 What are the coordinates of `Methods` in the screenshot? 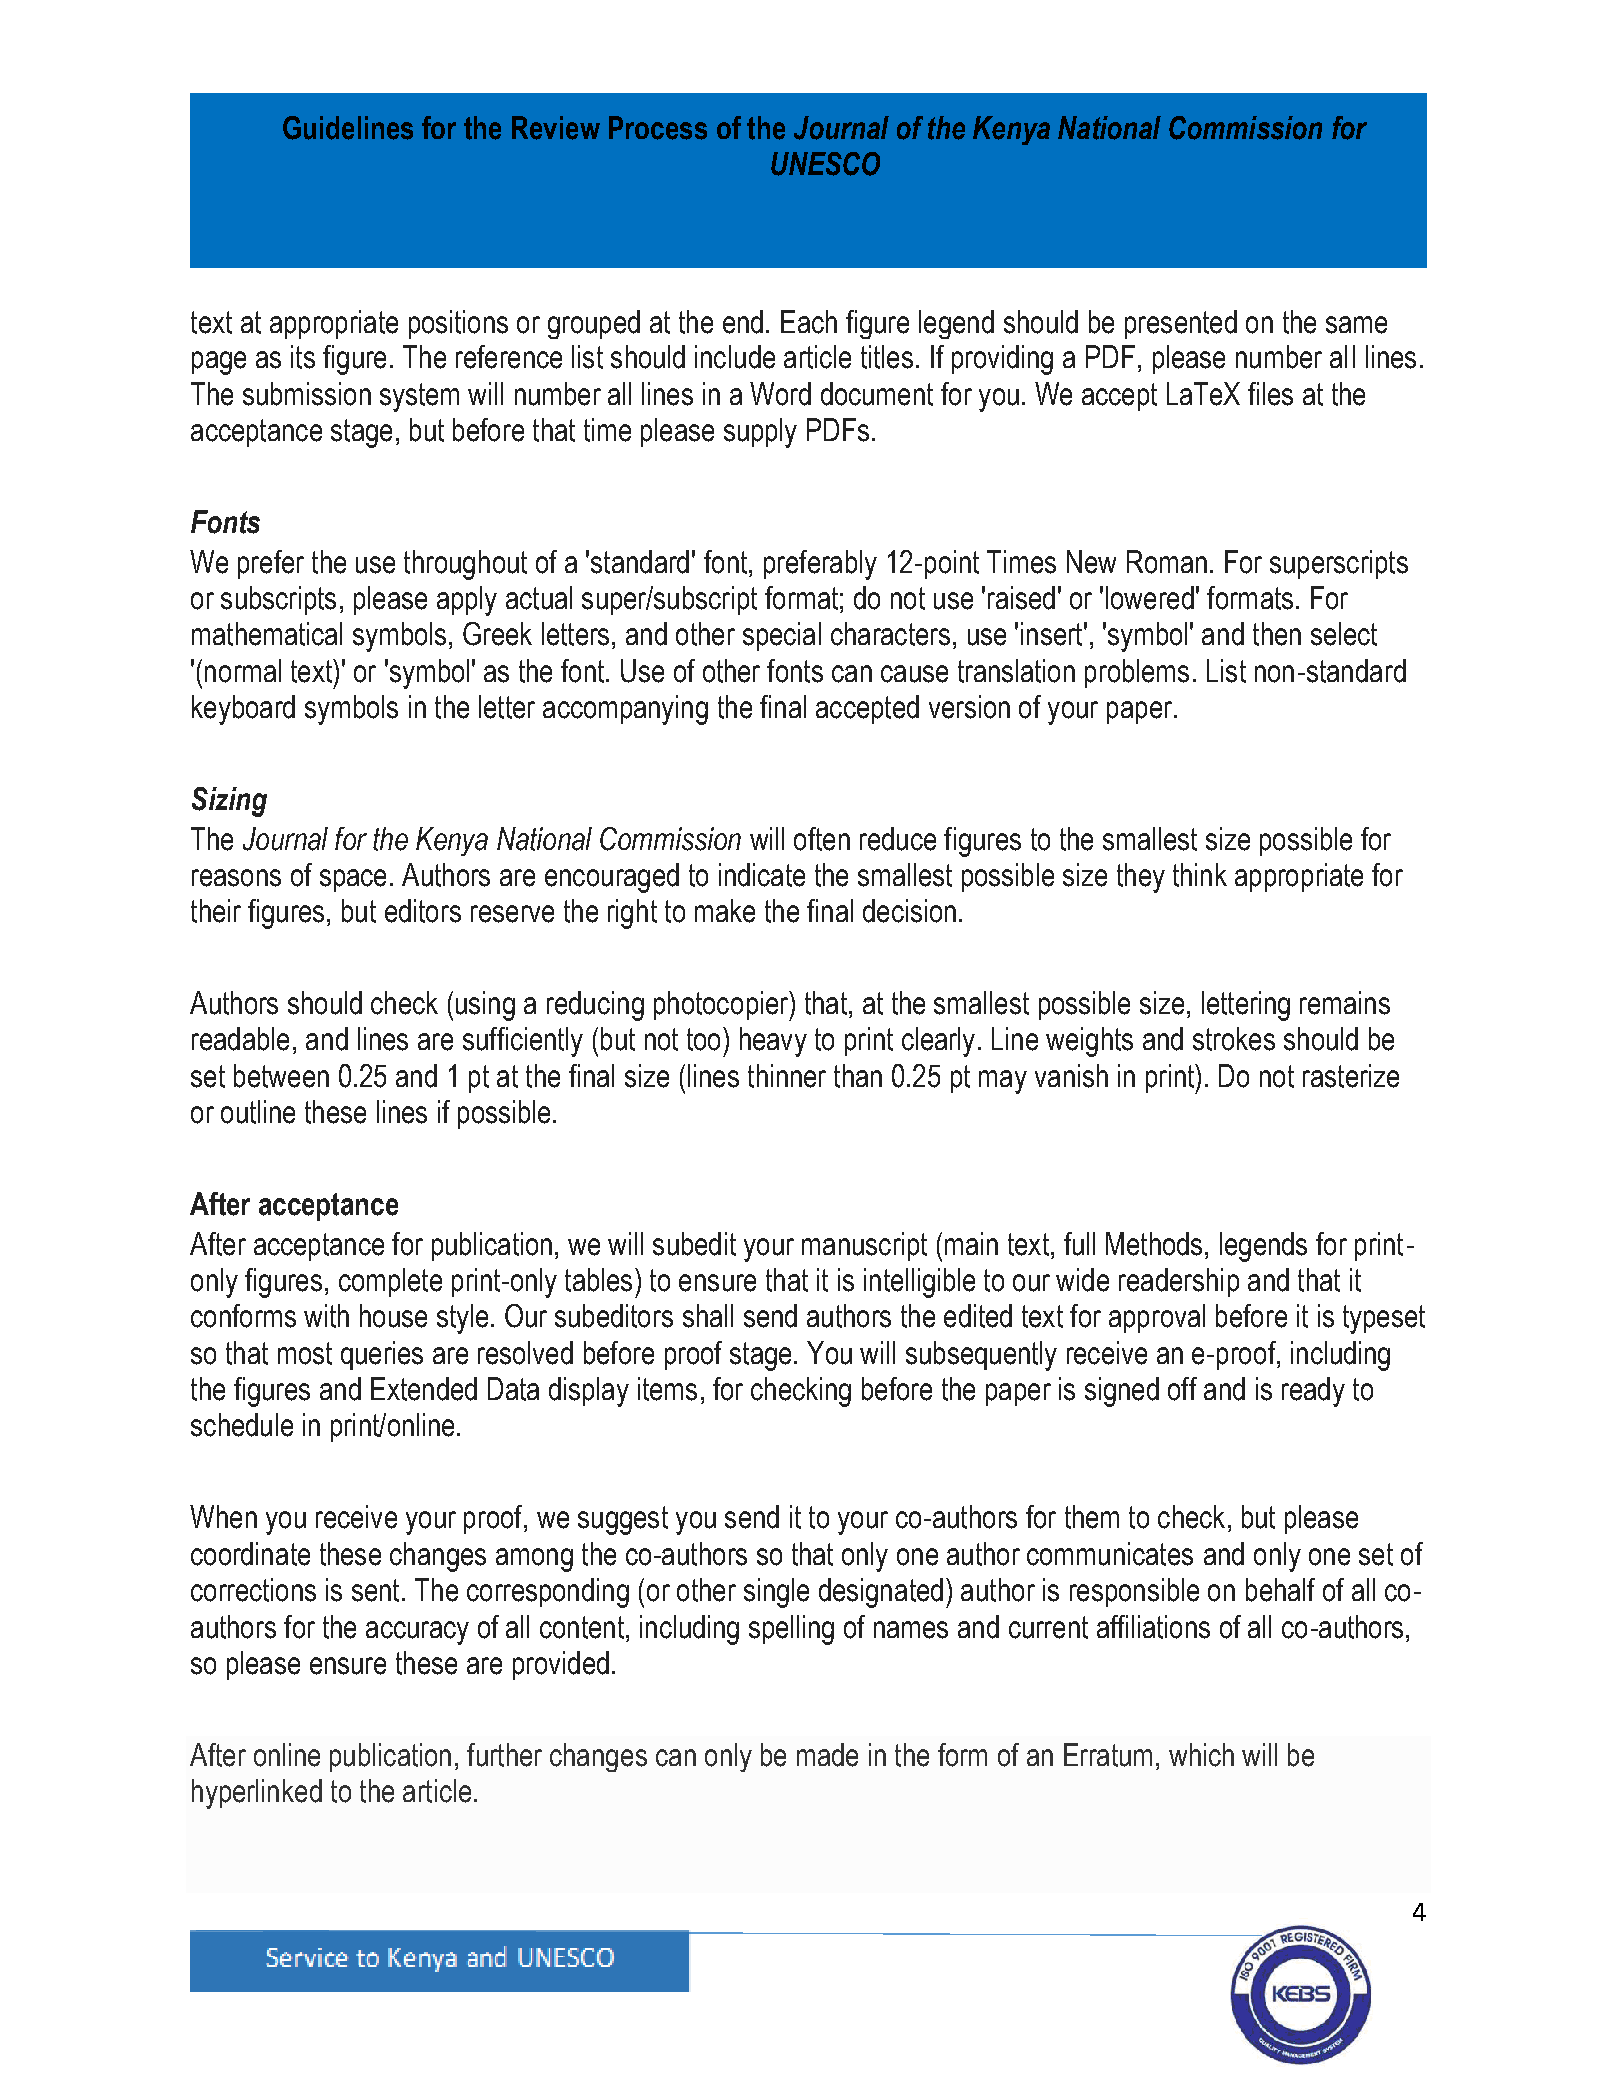 It's located at (1154, 1244).
